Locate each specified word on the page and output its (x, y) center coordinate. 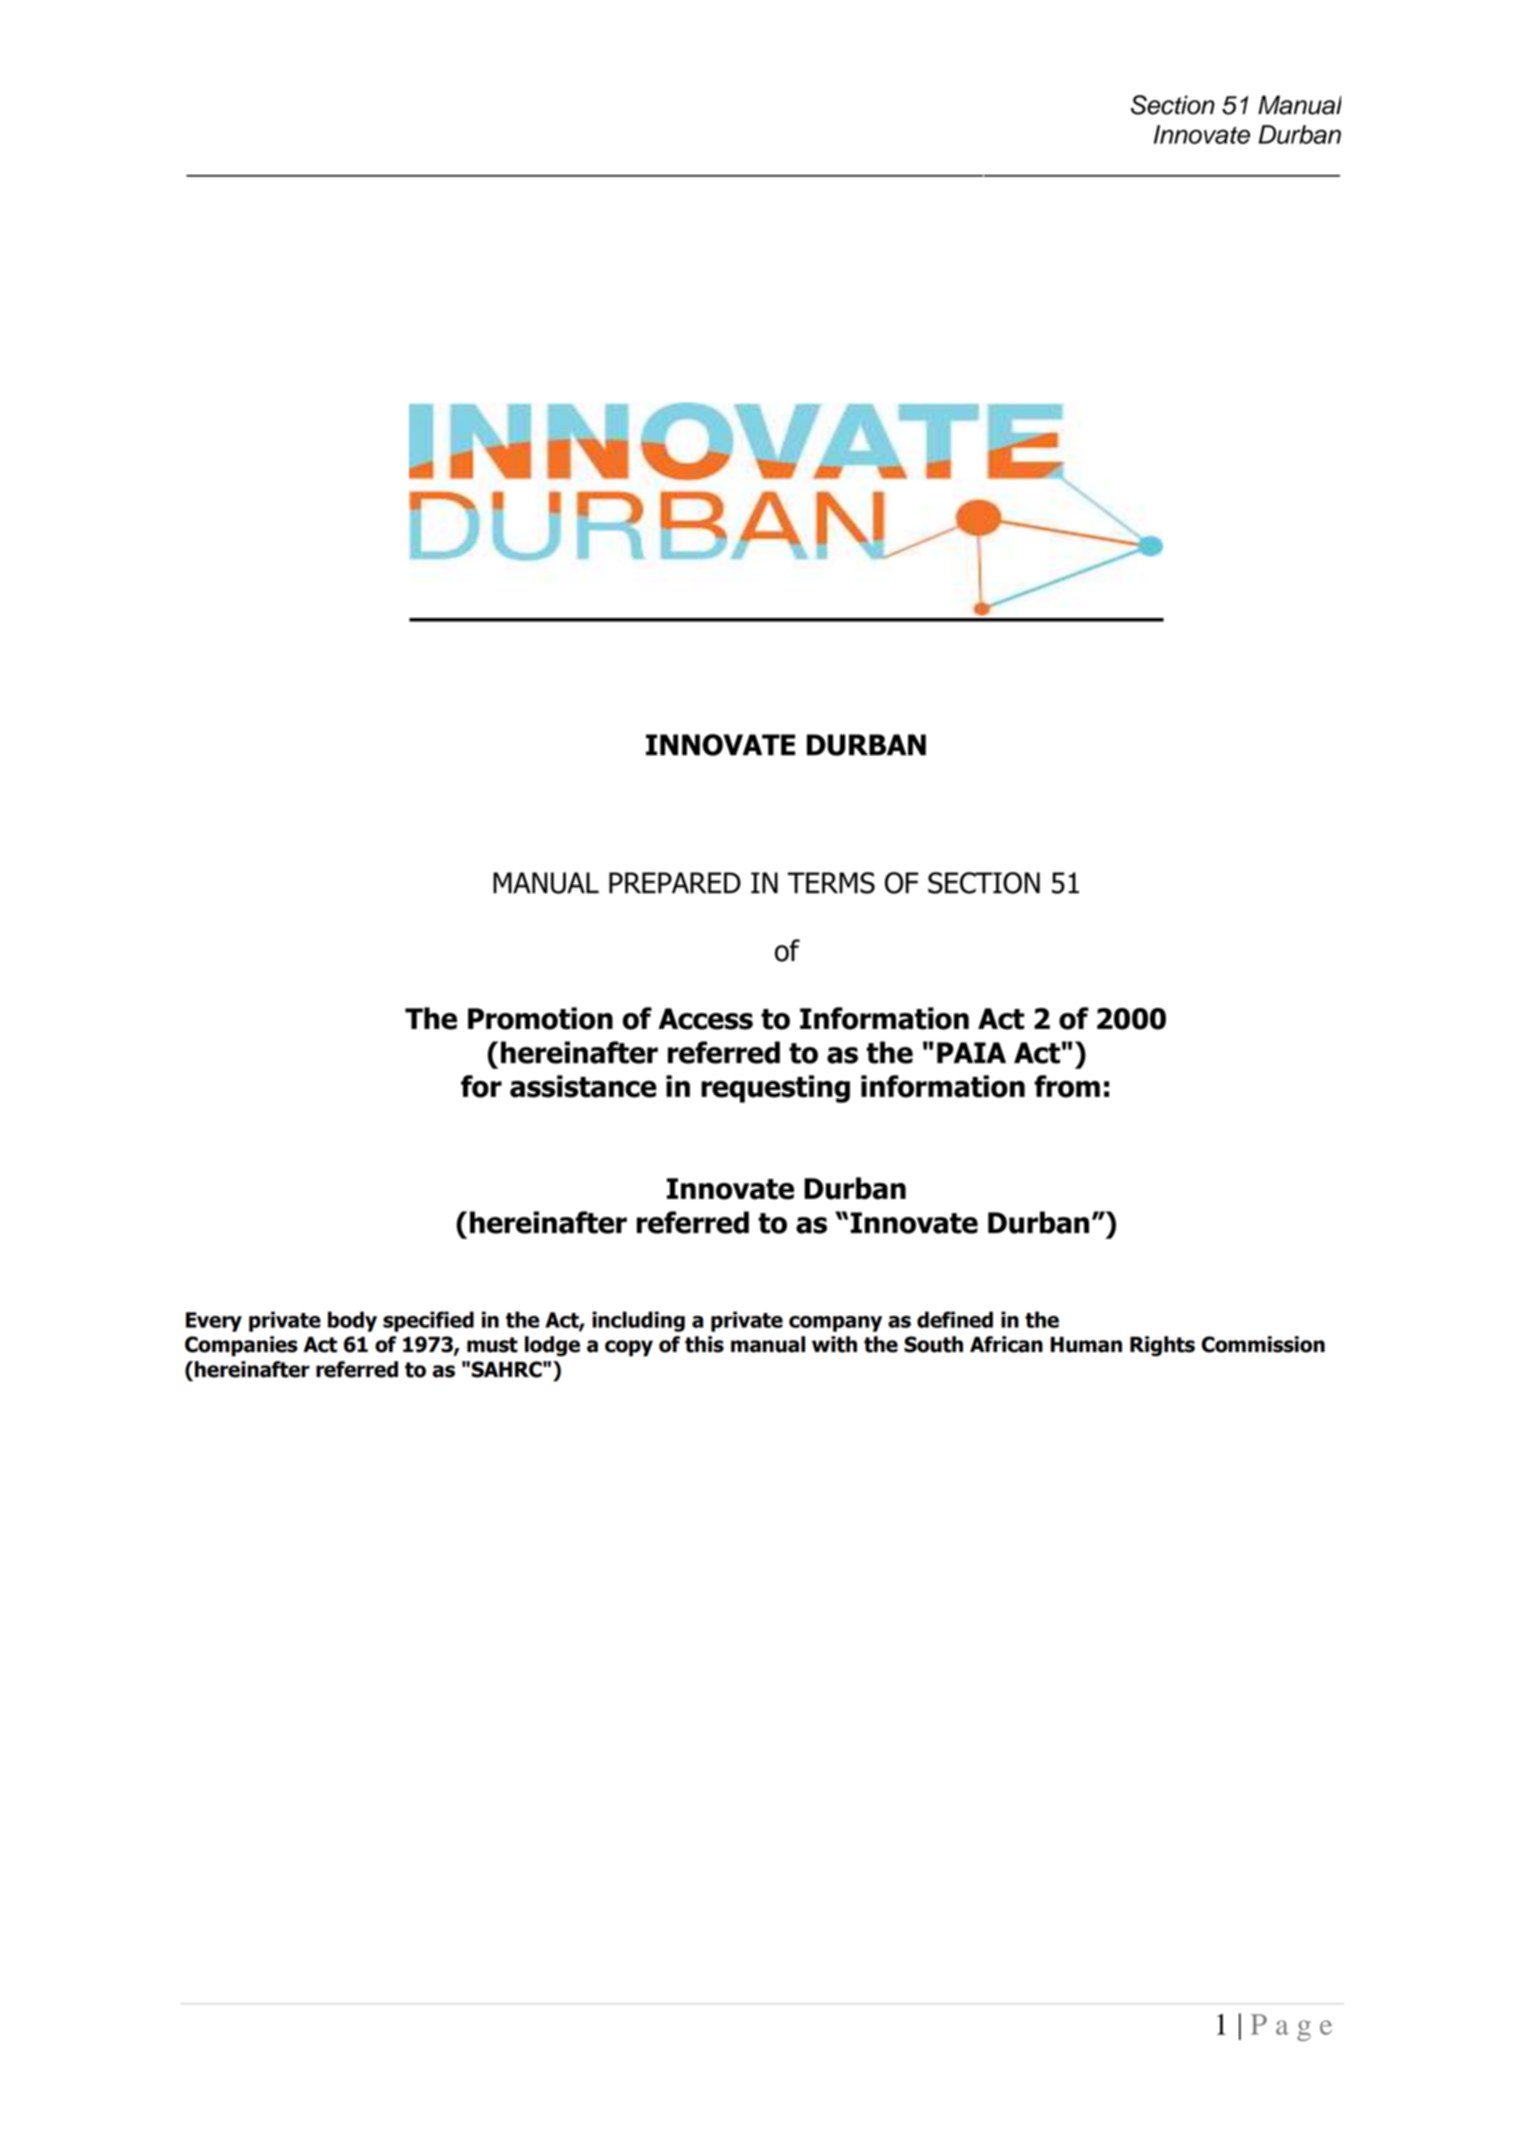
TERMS (831, 883)
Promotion (540, 1018)
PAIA (971, 1052)
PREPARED (675, 883)
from (1067, 1086)
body (352, 1321)
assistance (583, 1086)
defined (955, 1319)
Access (705, 1019)
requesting (775, 1089)
